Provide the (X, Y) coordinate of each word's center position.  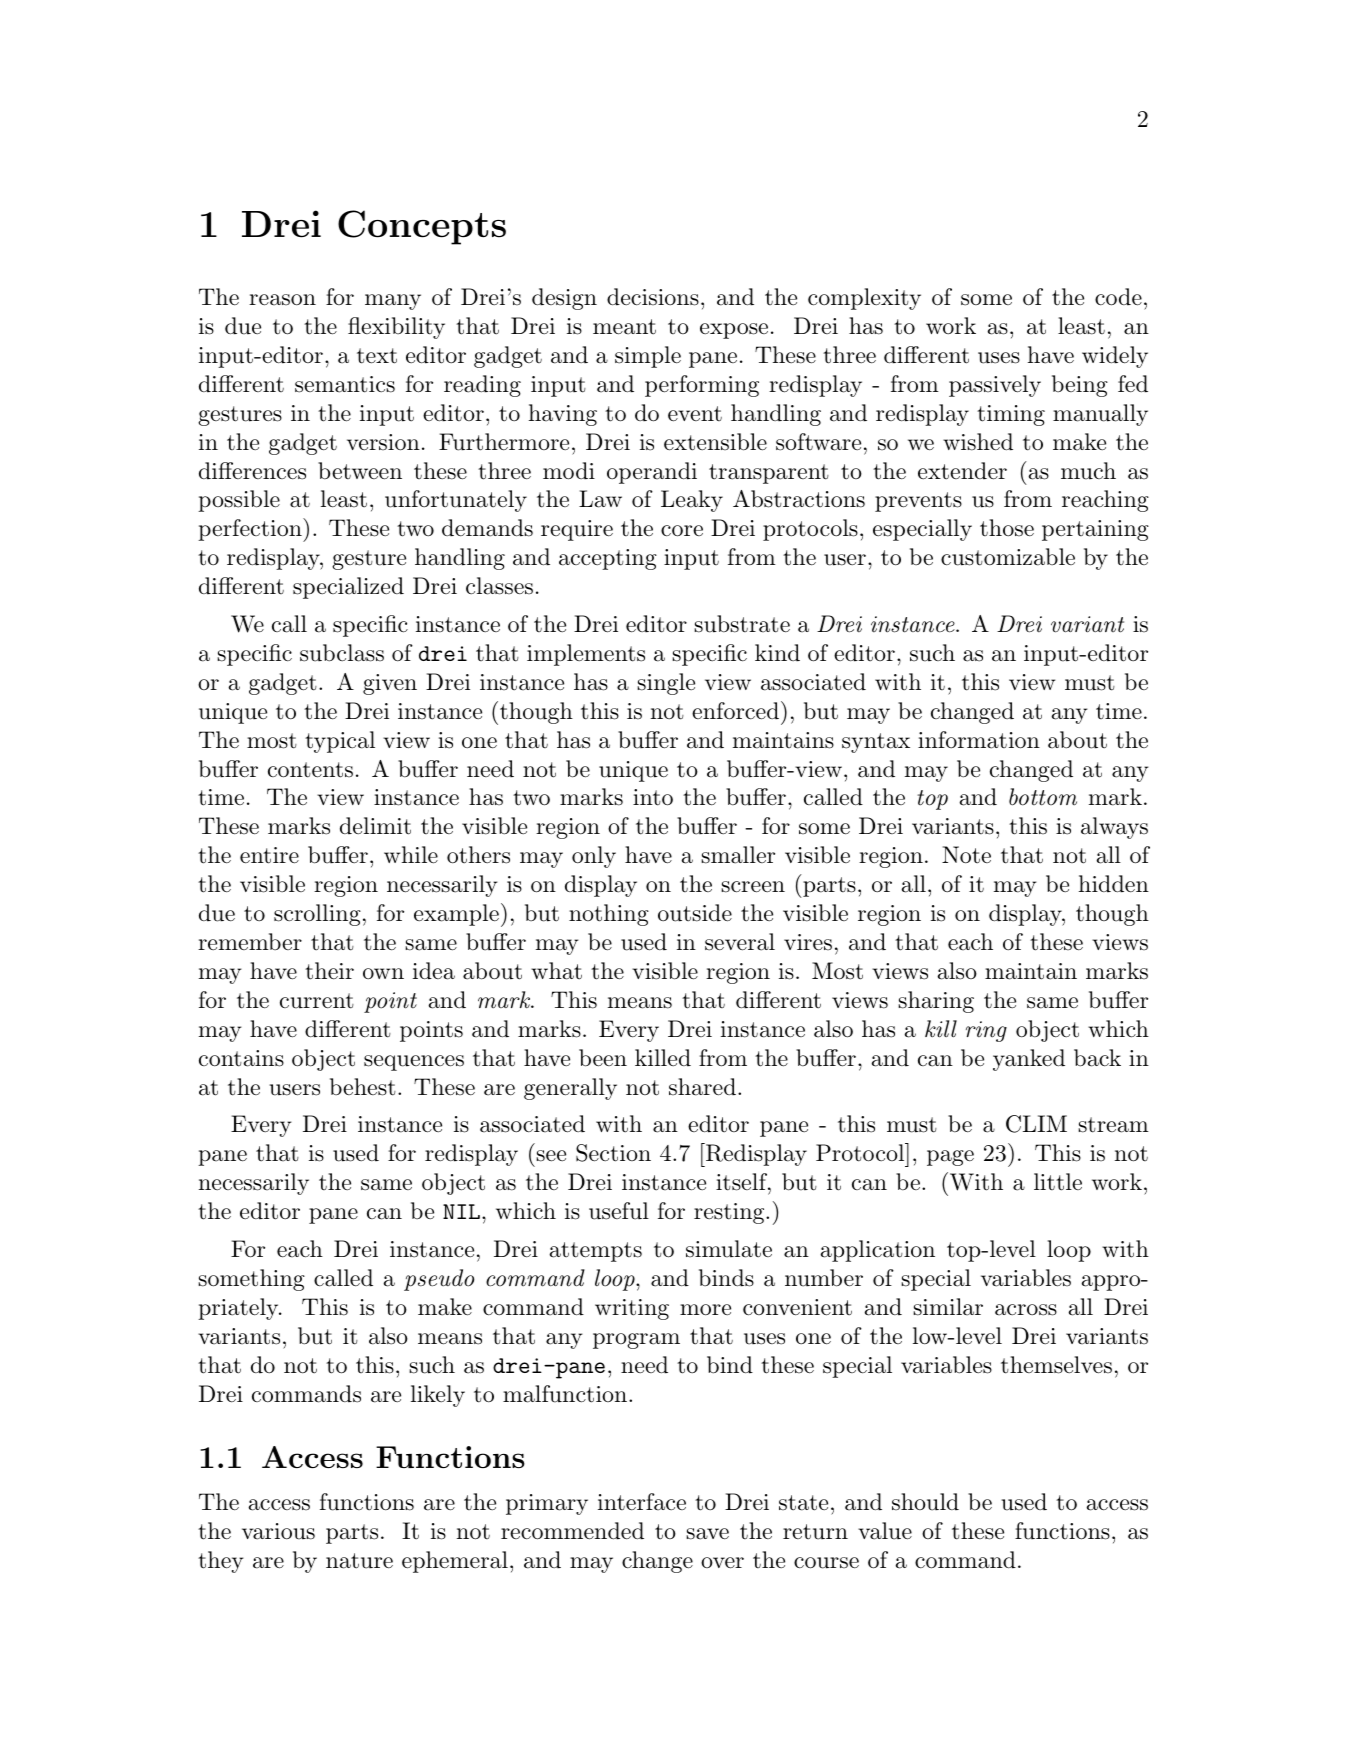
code (1118, 297)
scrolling (317, 915)
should (925, 1502)
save (707, 1534)
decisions (653, 297)
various (278, 1531)
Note (966, 855)
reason (282, 300)
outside (695, 913)
